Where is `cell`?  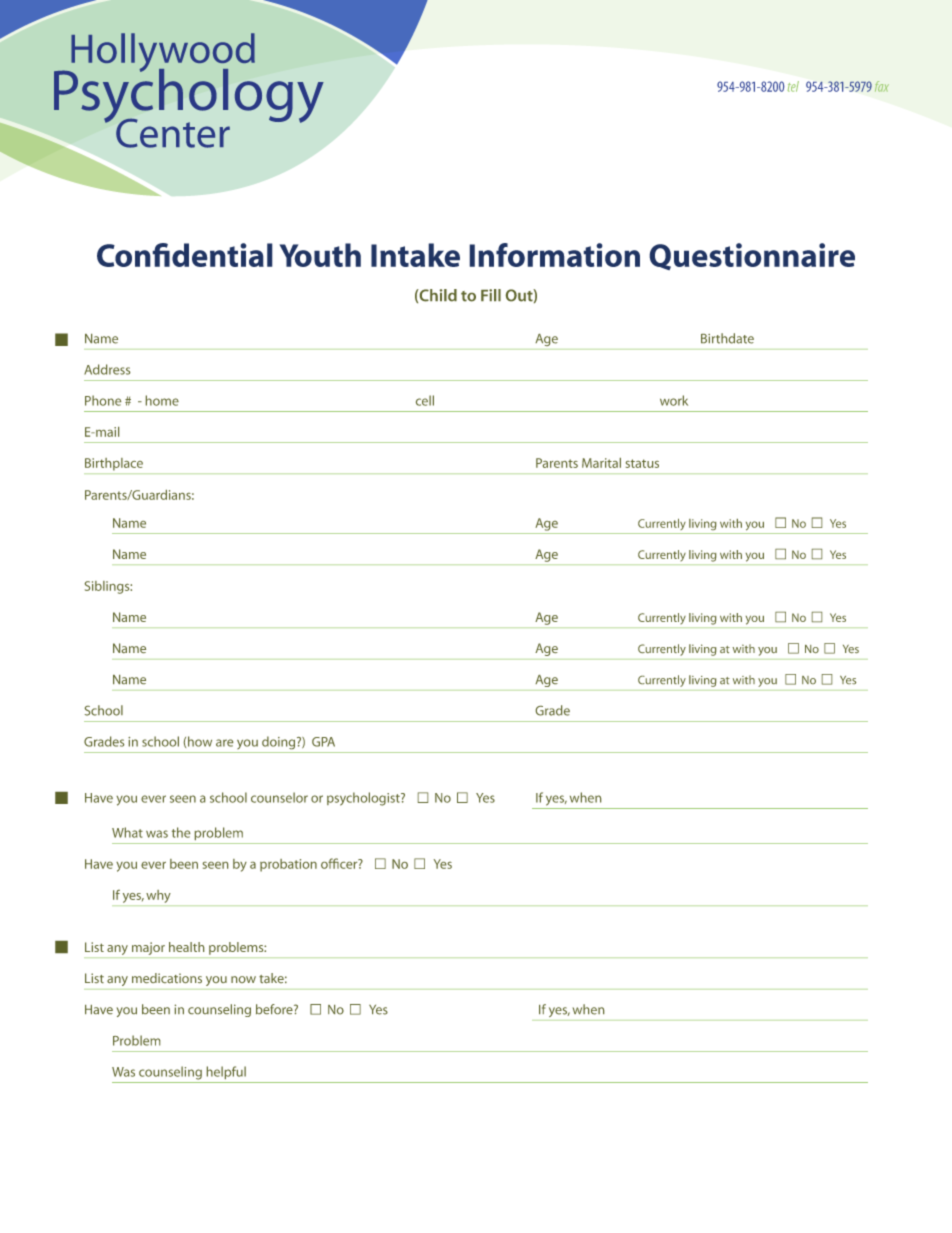 cell is located at coordinates (425, 400).
